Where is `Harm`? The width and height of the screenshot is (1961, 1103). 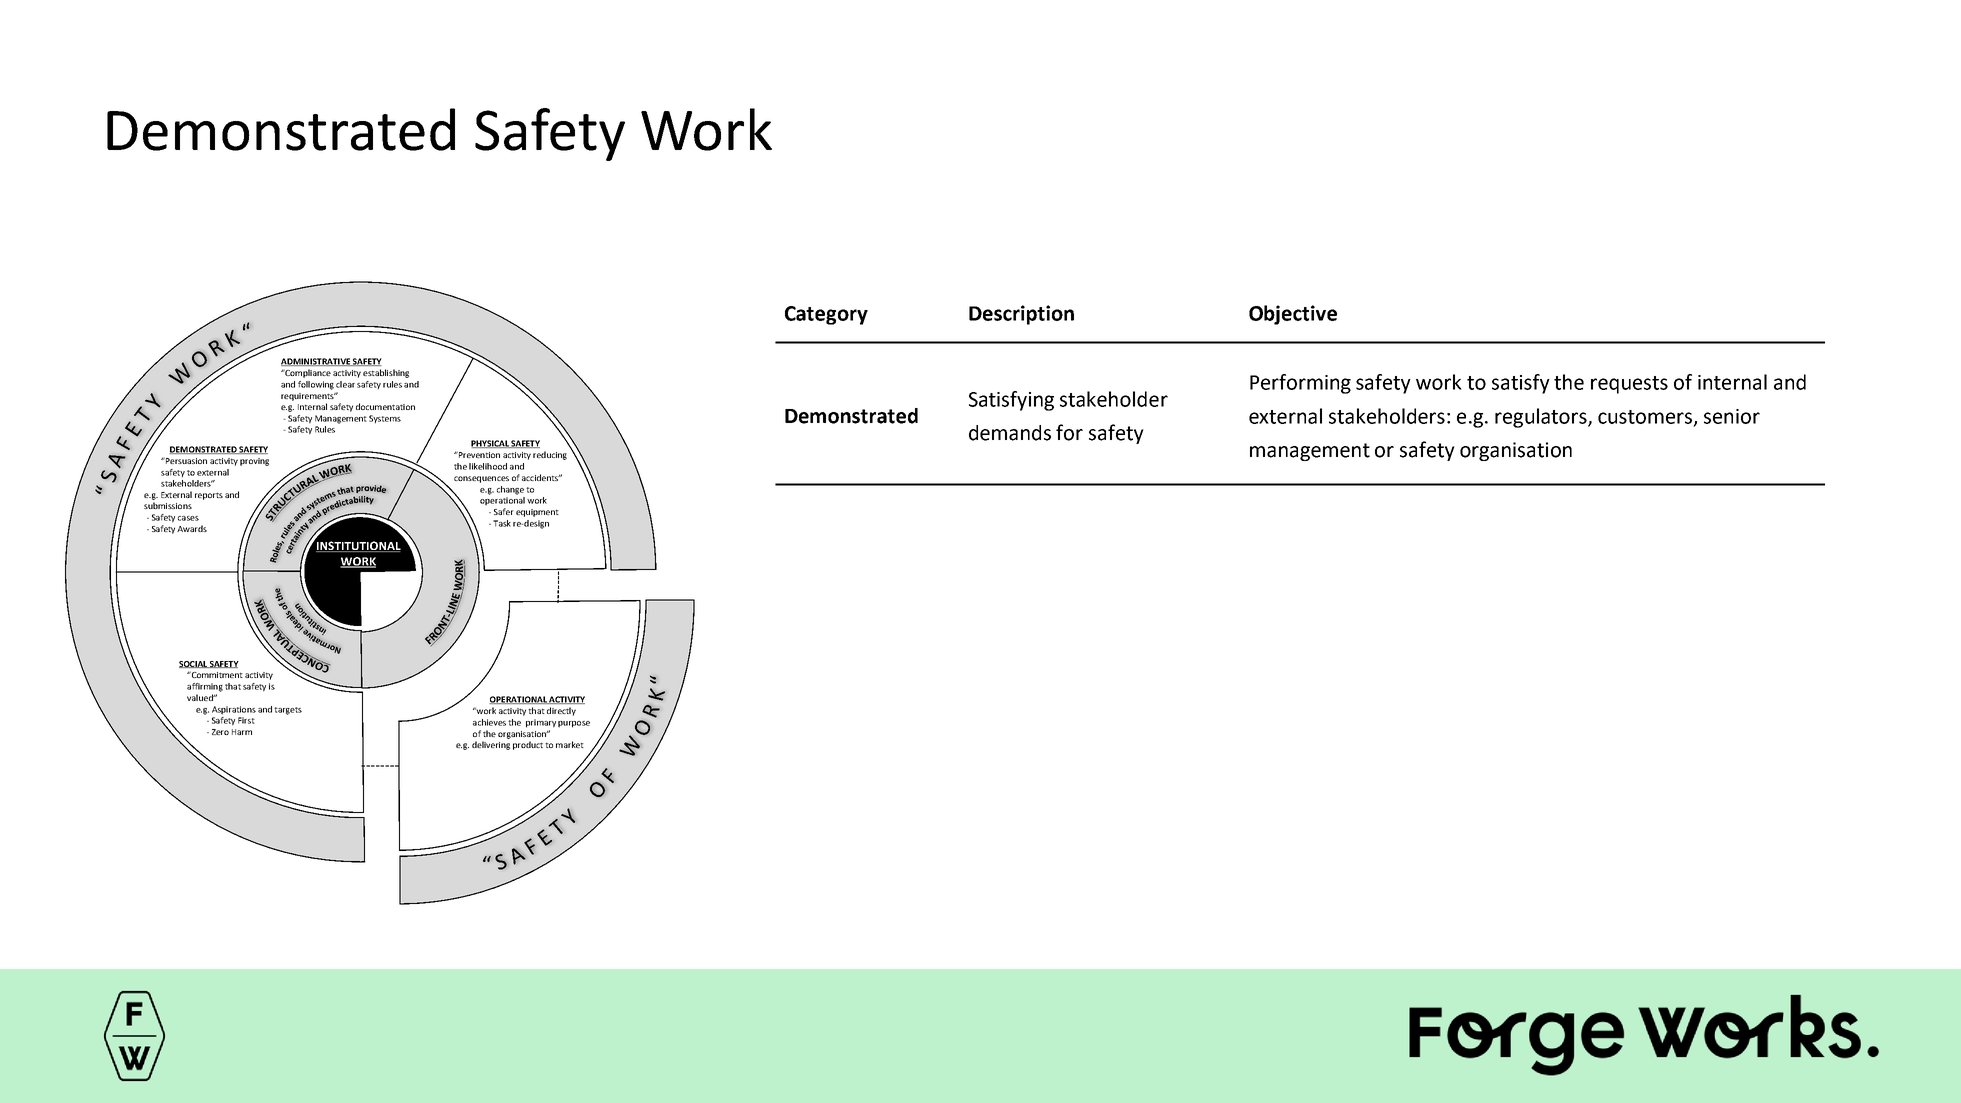
Harm is located at coordinates (242, 732).
